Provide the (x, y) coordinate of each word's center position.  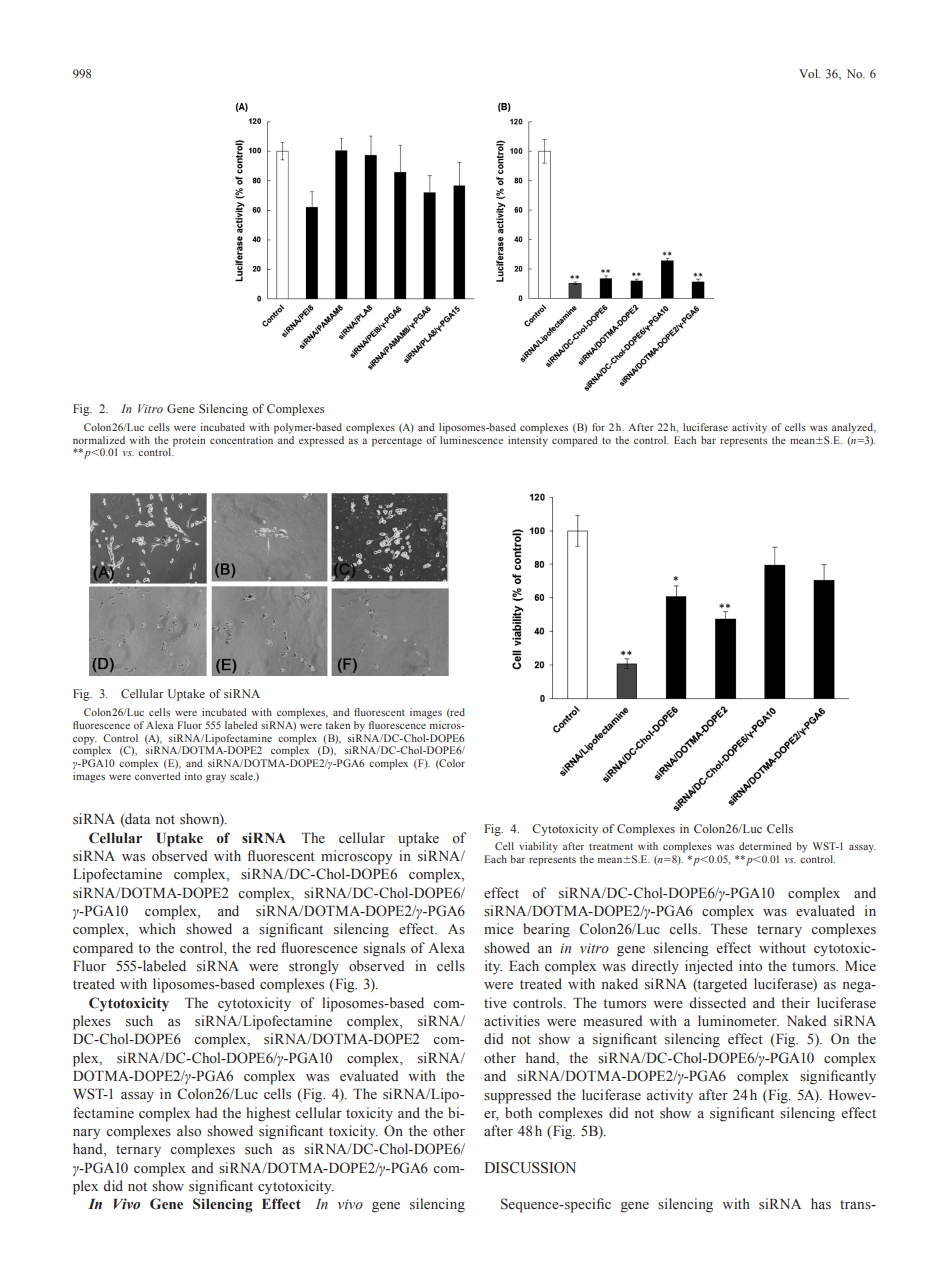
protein (189, 441)
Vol (809, 73)
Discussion (530, 1168)
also (189, 1130)
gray (216, 779)
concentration (243, 438)
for (598, 427)
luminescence (471, 438)
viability (538, 847)
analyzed (854, 428)
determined (765, 846)
